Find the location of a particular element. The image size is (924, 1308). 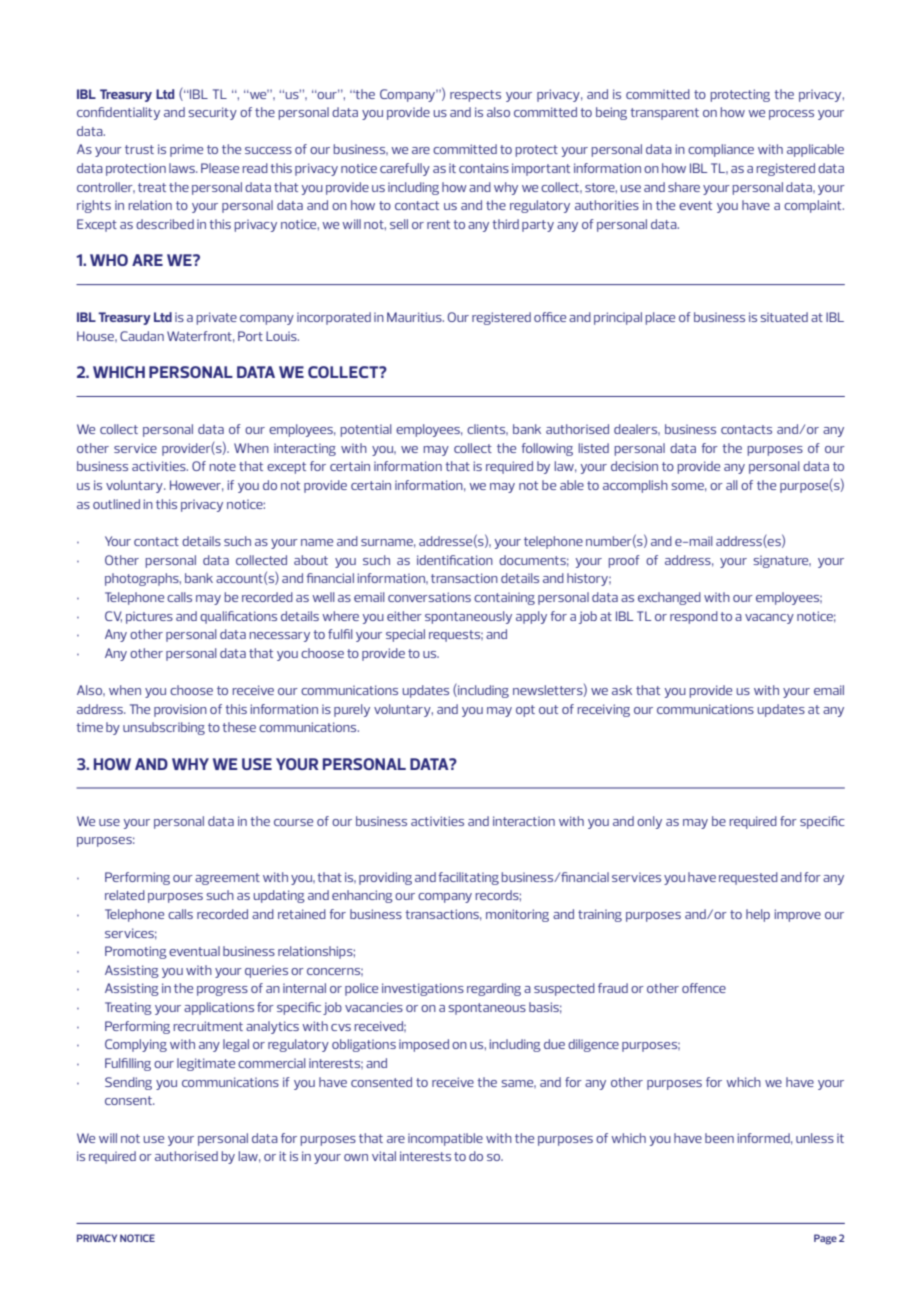

incompatible is located at coordinates (445, 1139).
